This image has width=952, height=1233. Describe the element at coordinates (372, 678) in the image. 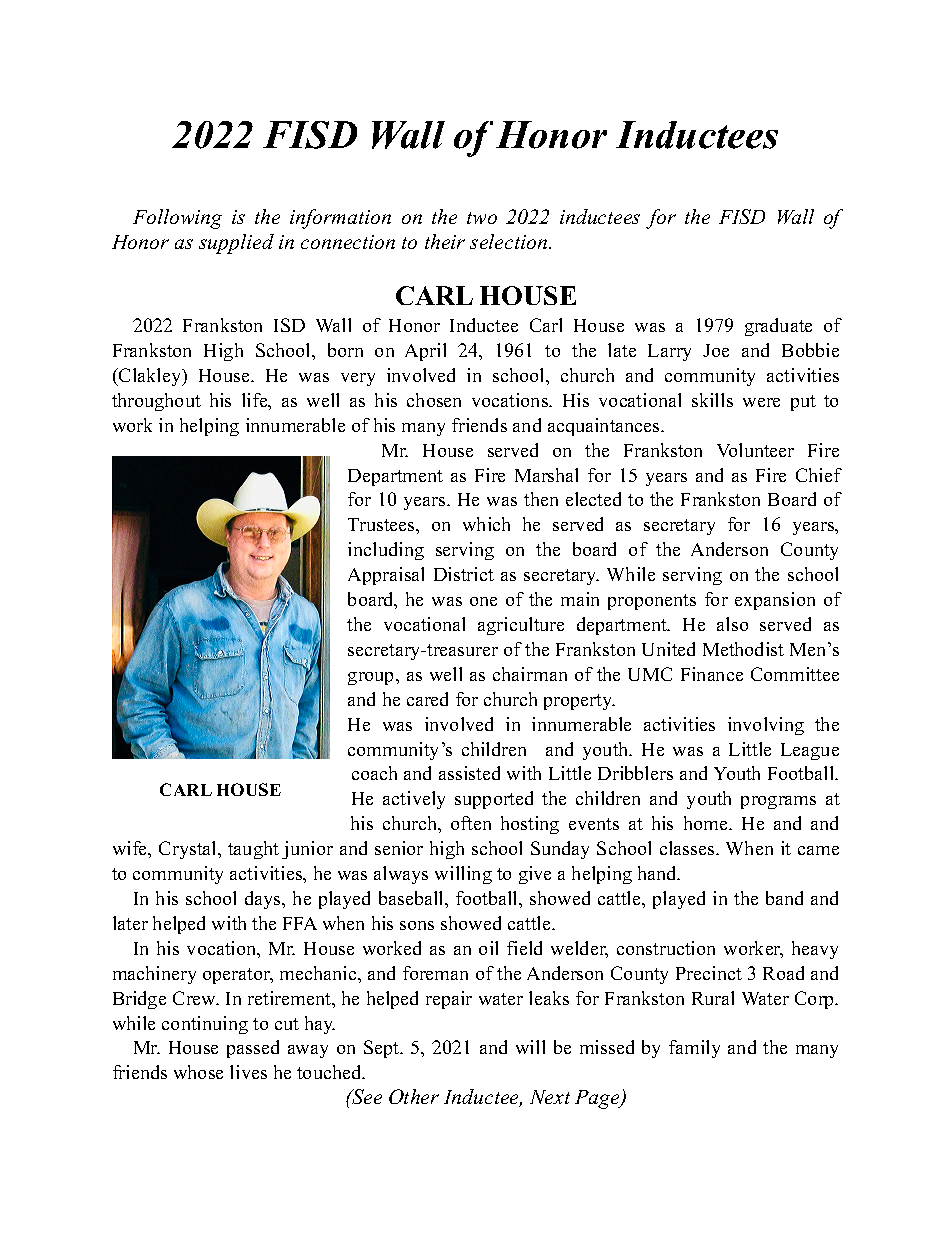

I see `group` at that location.
